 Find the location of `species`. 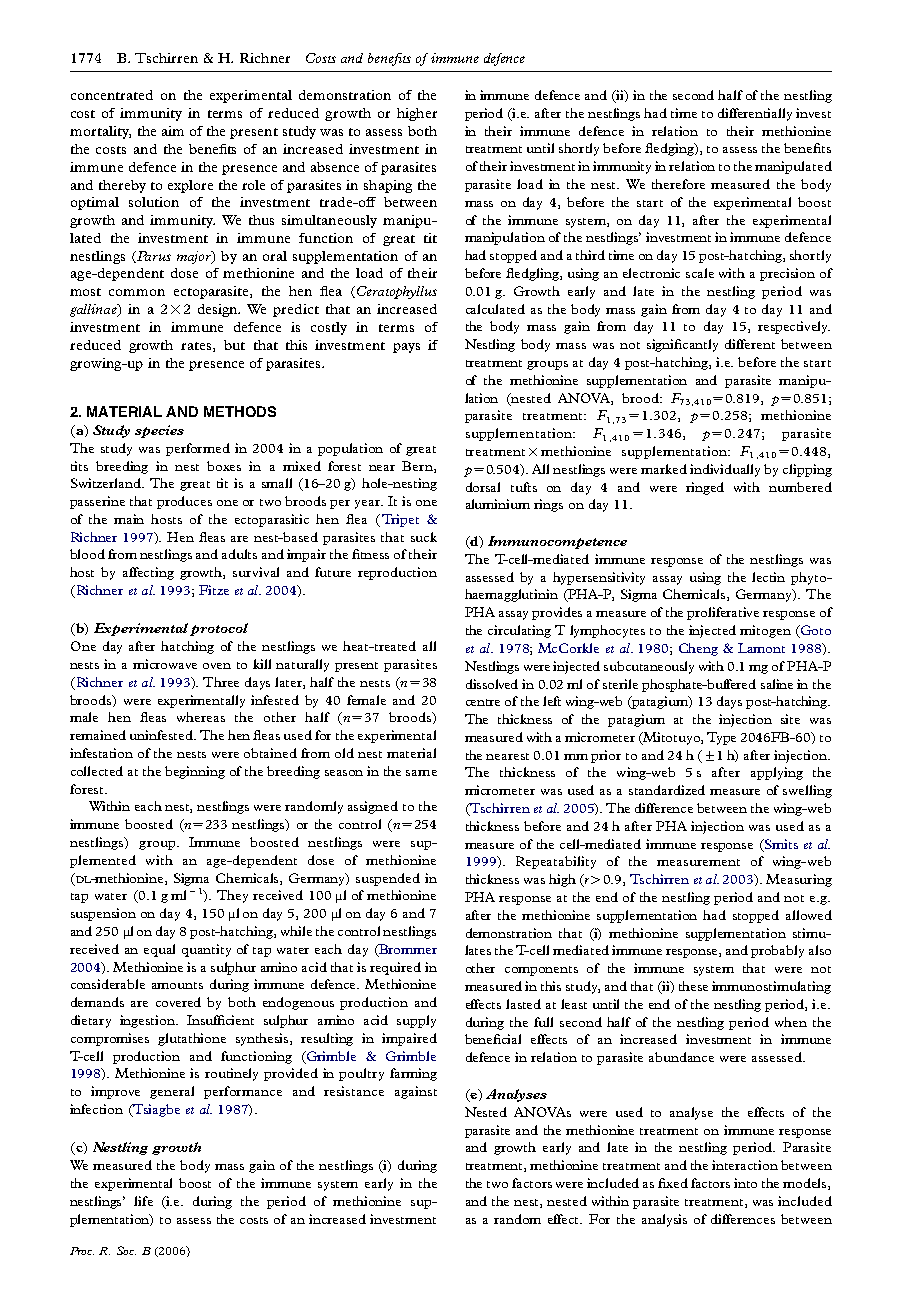

species is located at coordinates (159, 431).
